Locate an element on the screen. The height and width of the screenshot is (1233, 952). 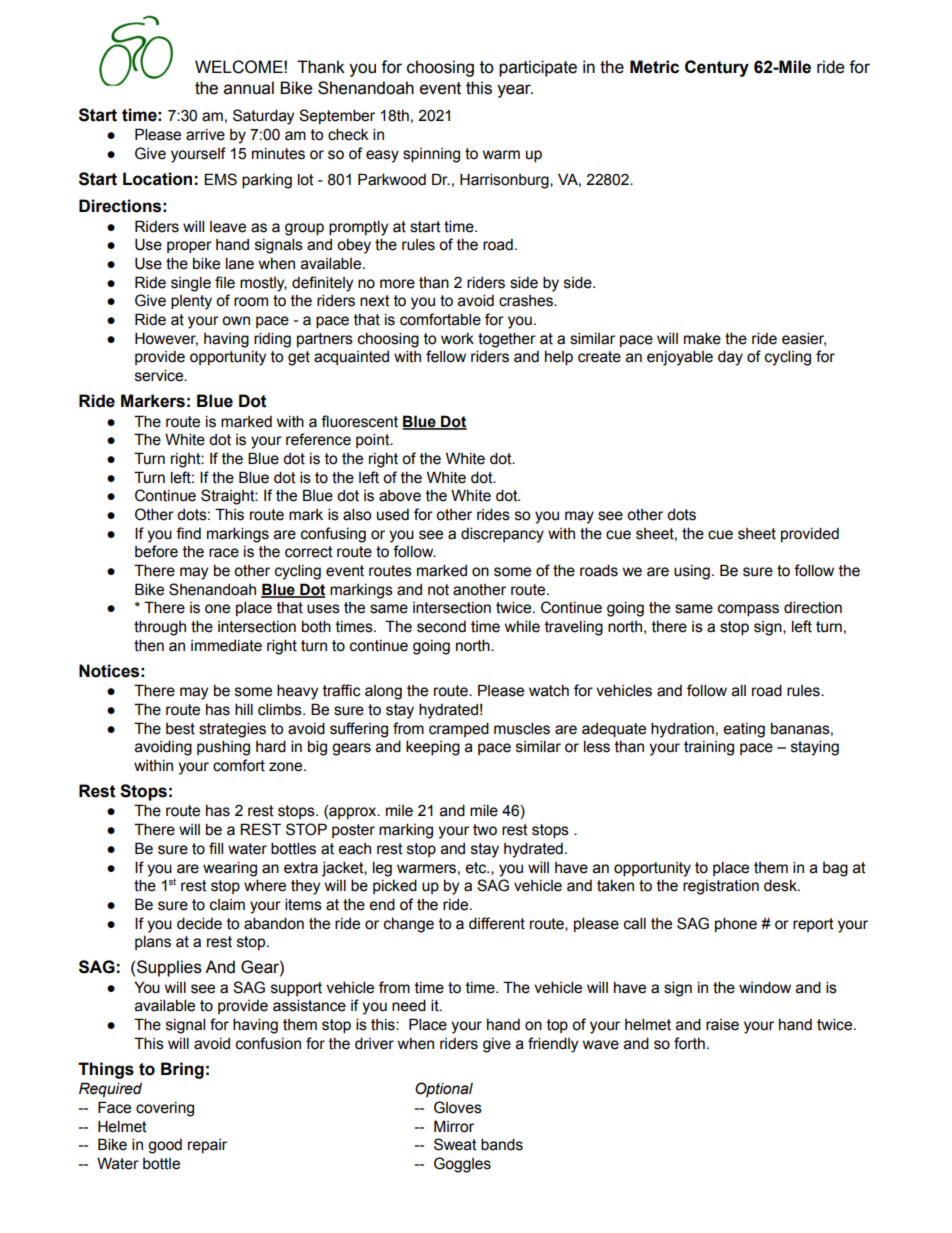
year is located at coordinates (515, 91).
